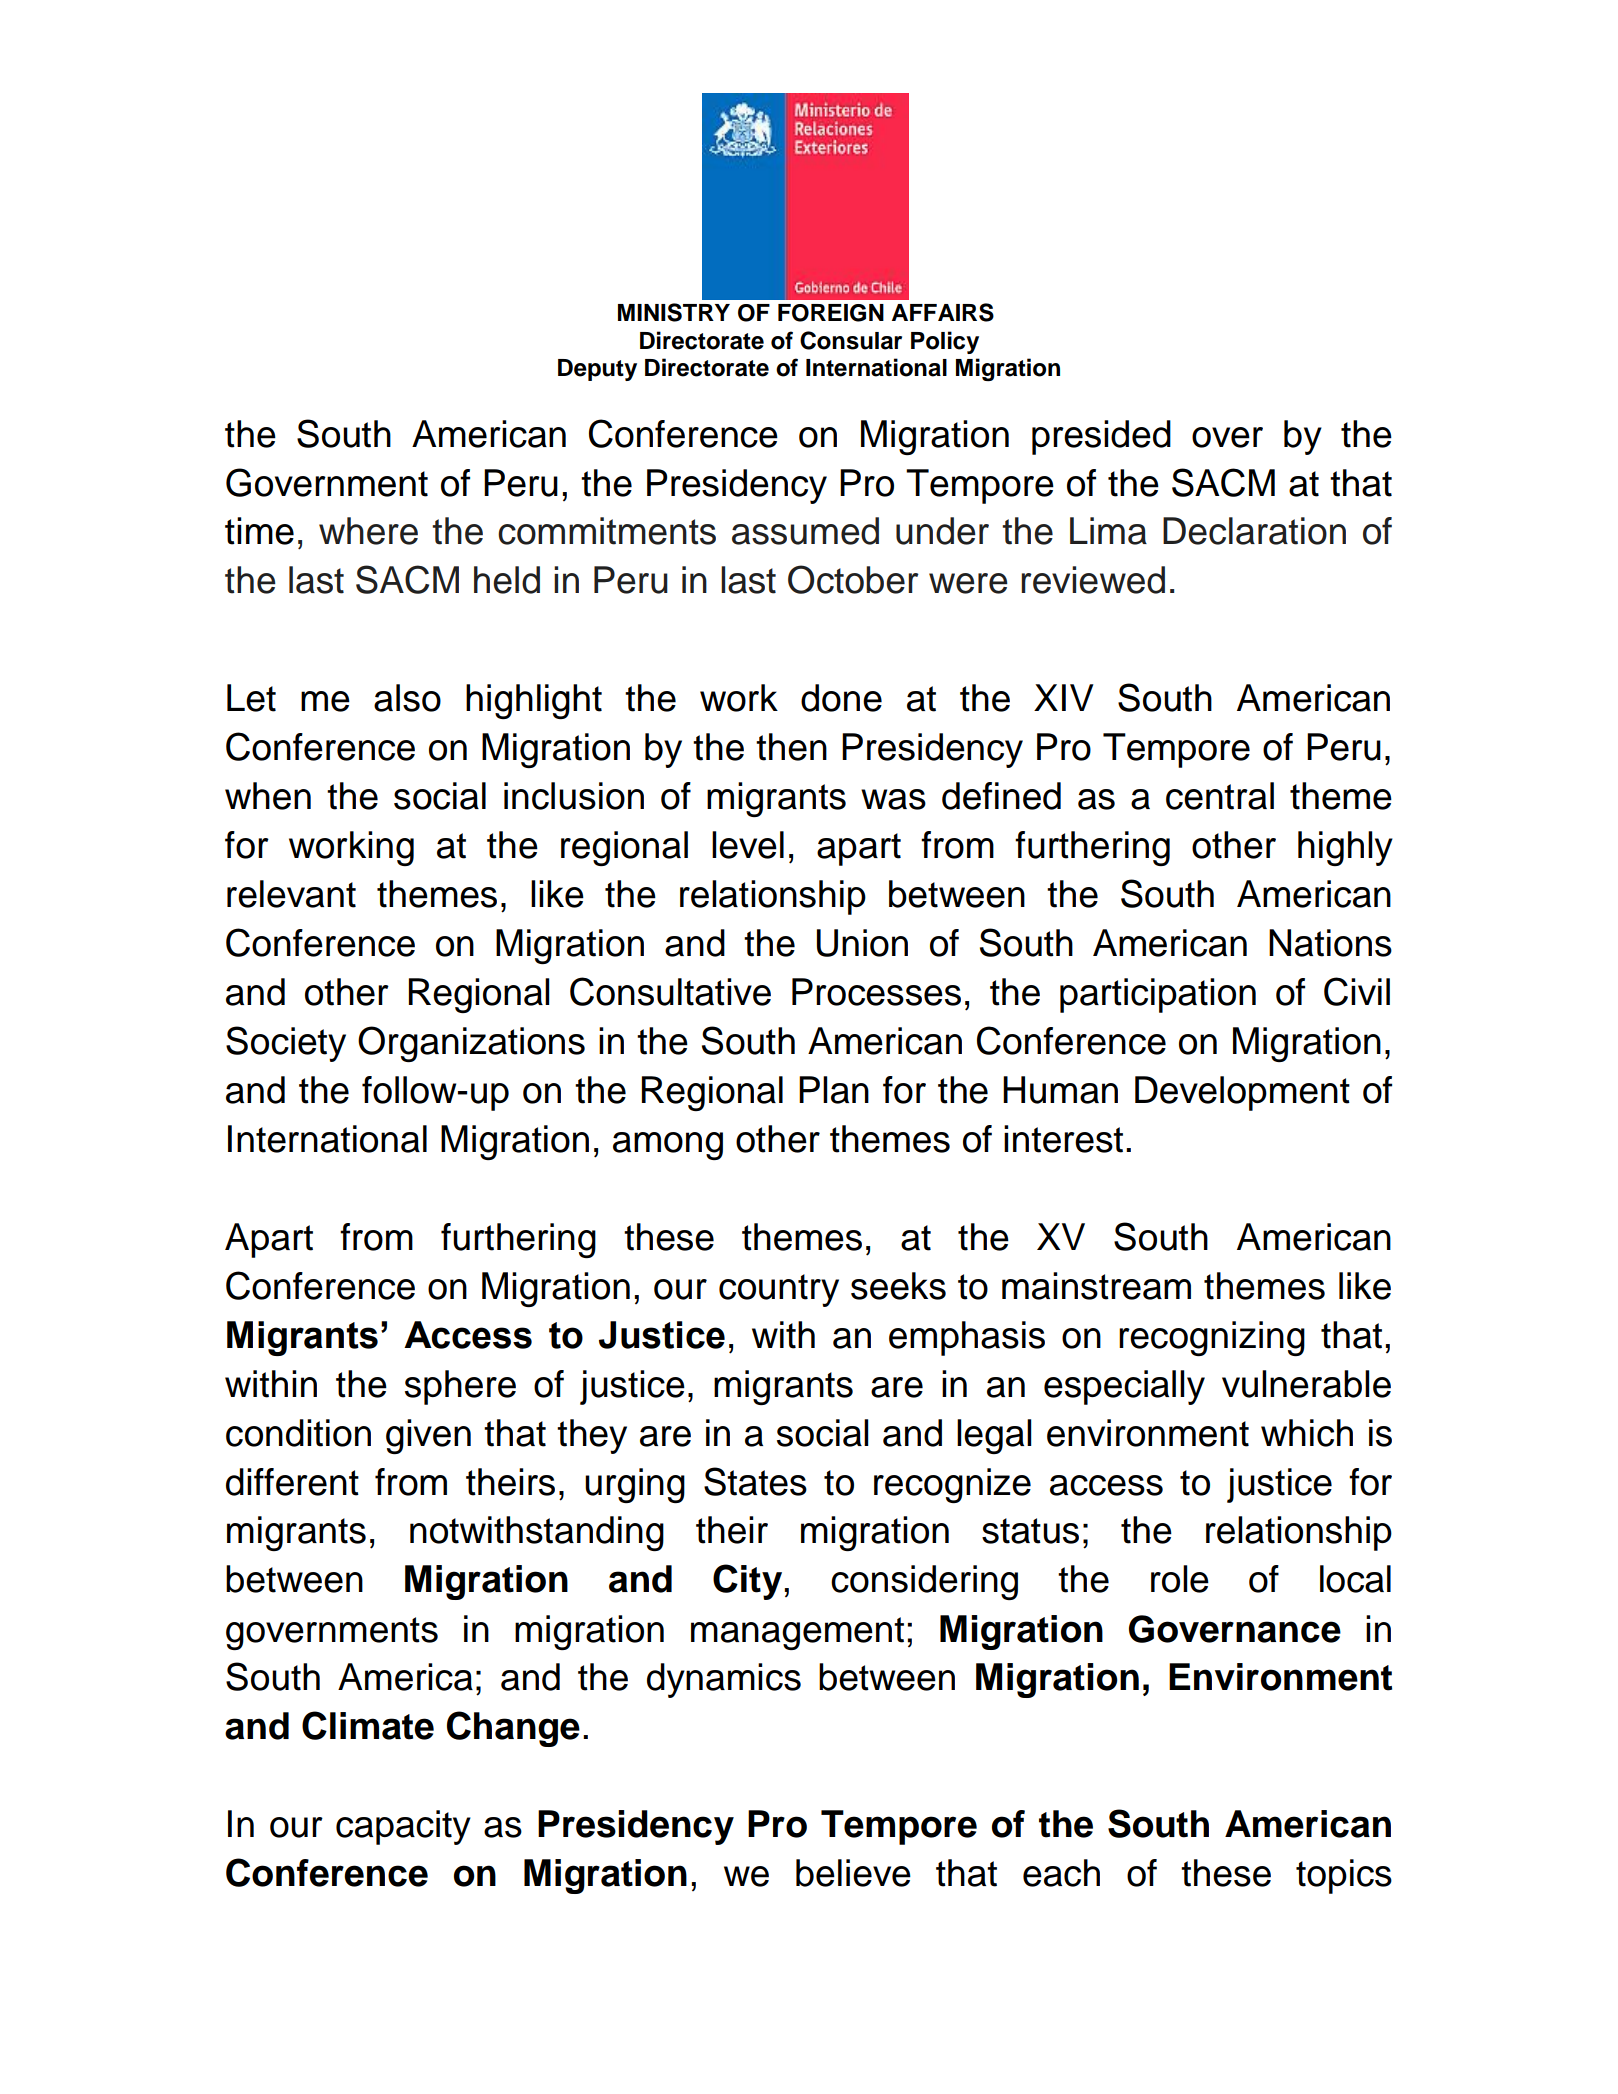  What do you see at coordinates (834, 1090) in the page?
I see `Plan` at bounding box center [834, 1090].
